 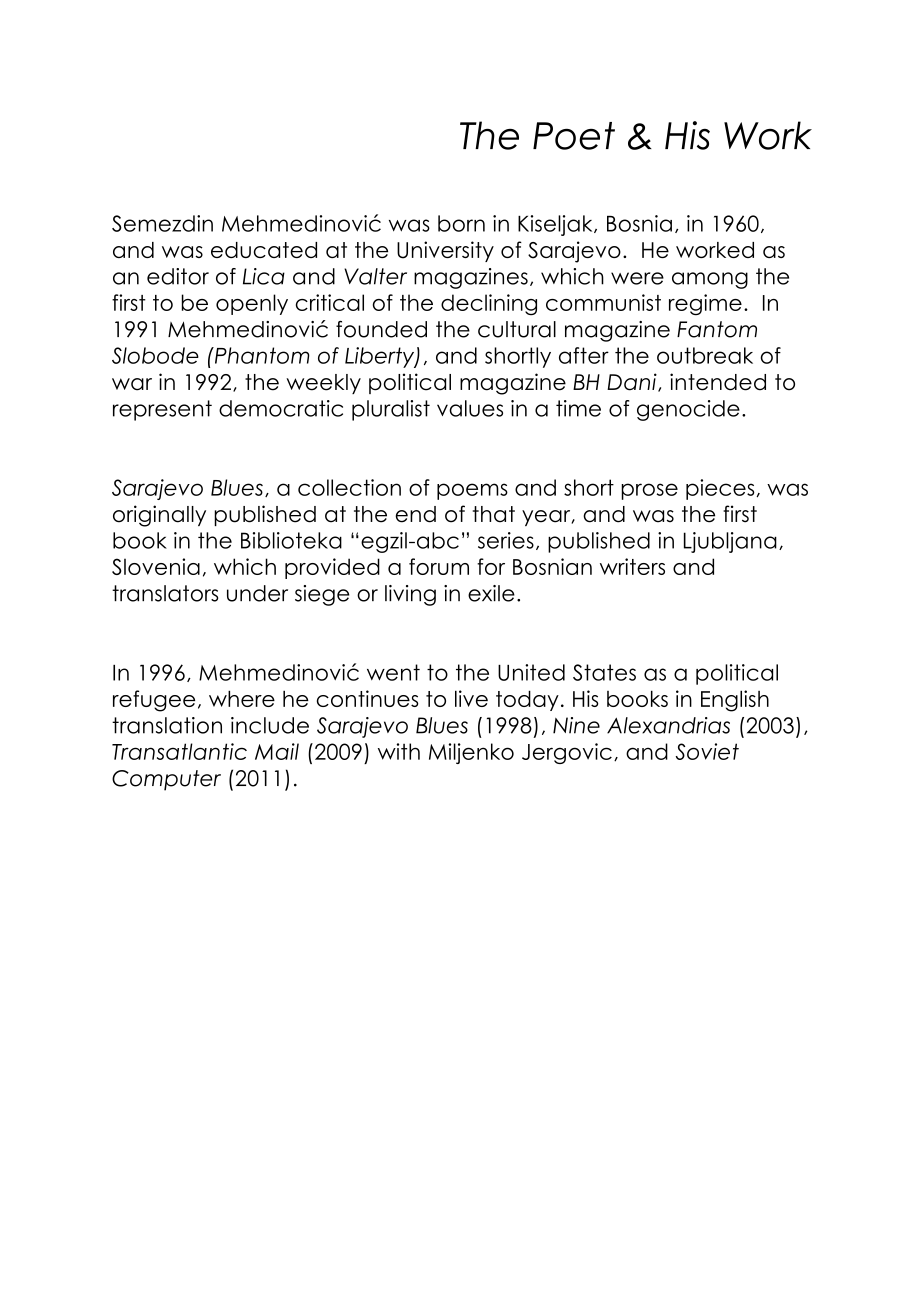 I want to click on Soviet, so click(x=707, y=751).
